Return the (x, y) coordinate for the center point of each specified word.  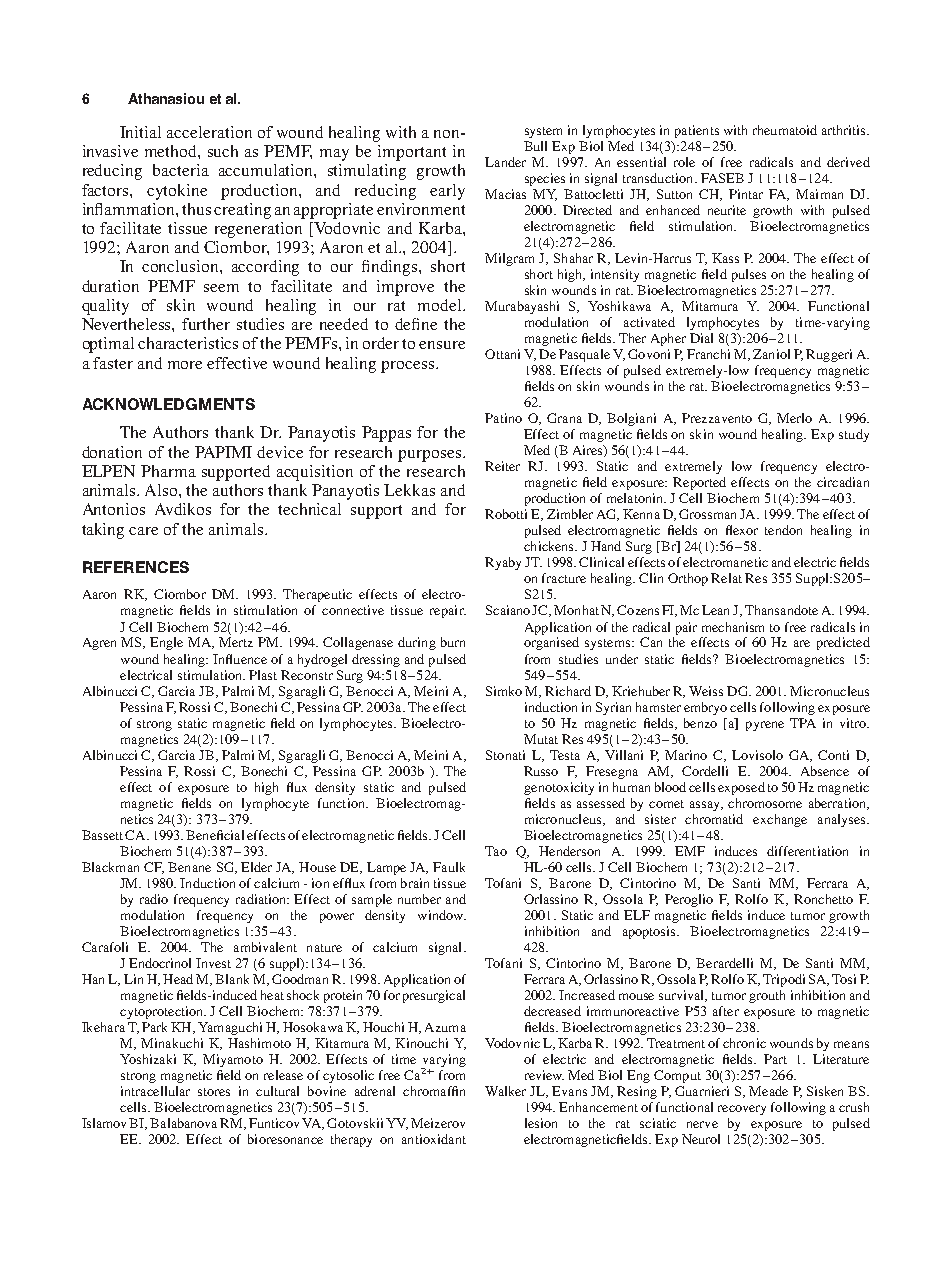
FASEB (722, 178)
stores (214, 1092)
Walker (505, 1091)
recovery (742, 1110)
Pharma (168, 471)
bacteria (181, 170)
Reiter (502, 466)
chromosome (765, 803)
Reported (699, 483)
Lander (505, 162)
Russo (541, 771)
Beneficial (215, 835)
